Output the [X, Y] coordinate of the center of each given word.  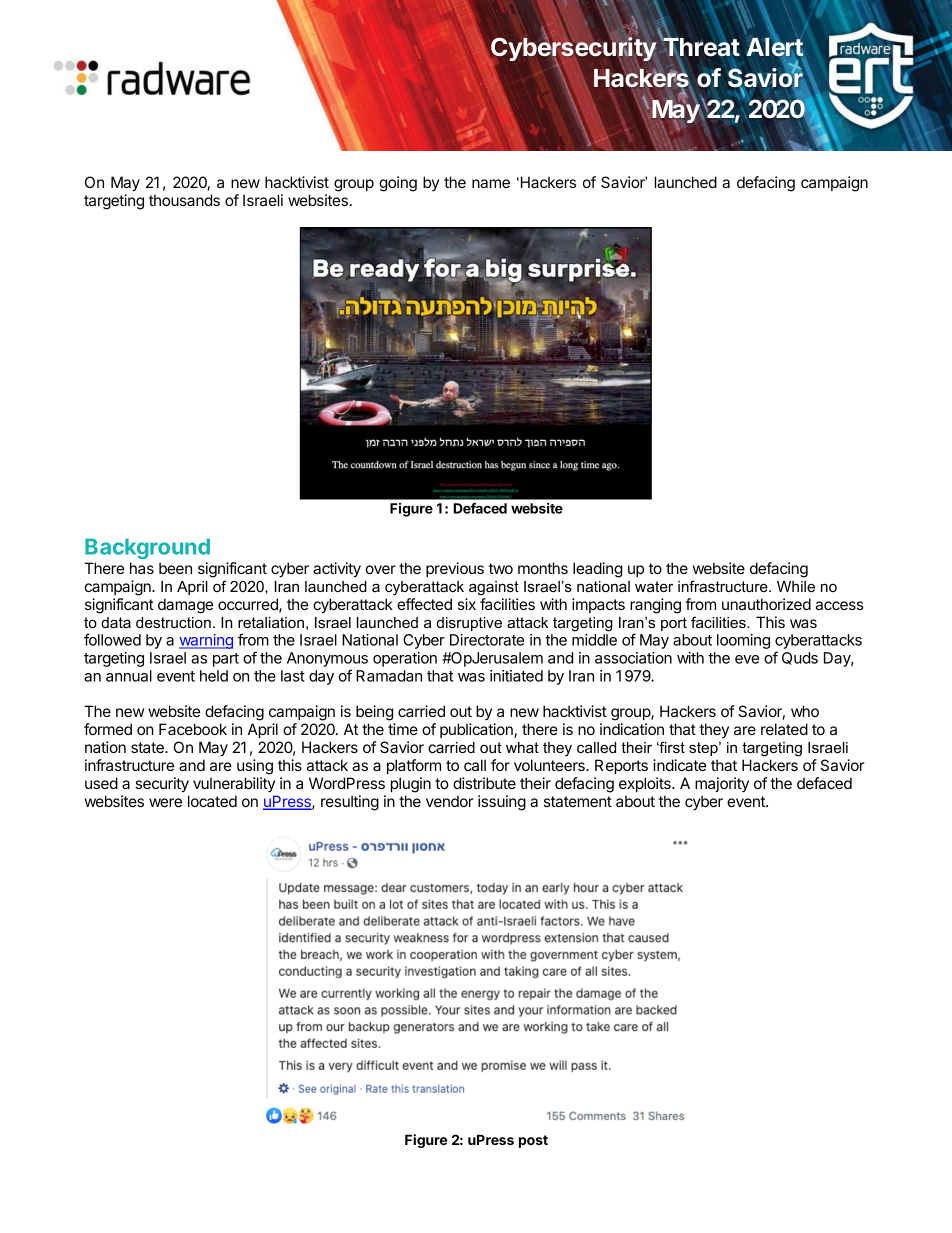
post [533, 1141]
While [796, 586]
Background [147, 548]
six [467, 604]
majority [722, 784]
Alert [776, 47]
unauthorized [766, 604]
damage [185, 606]
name [491, 183]
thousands [184, 200]
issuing [502, 803]
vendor [449, 801]
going [398, 184]
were [165, 802]
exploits [646, 784]
